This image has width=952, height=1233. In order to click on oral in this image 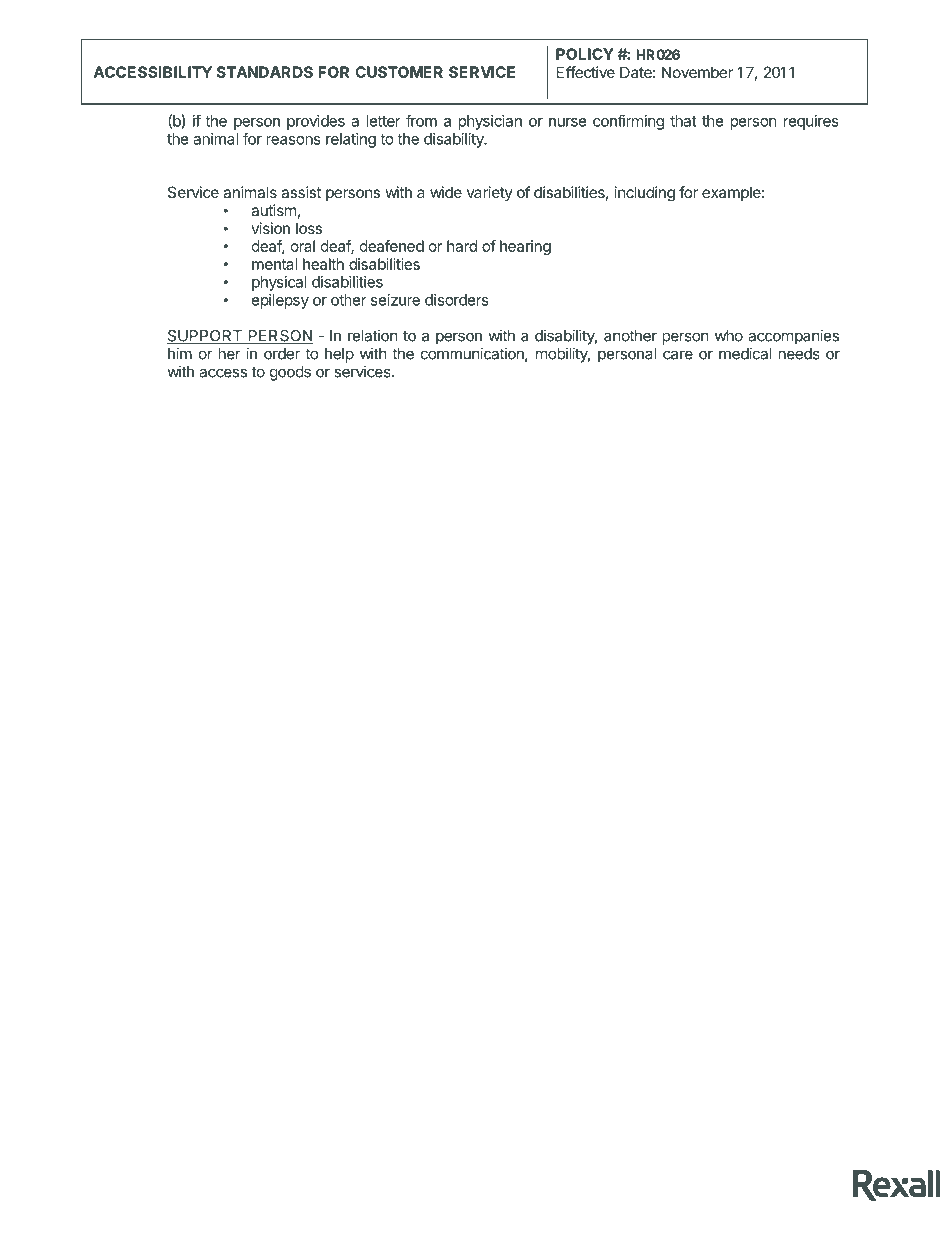, I will do `click(303, 246)`.
